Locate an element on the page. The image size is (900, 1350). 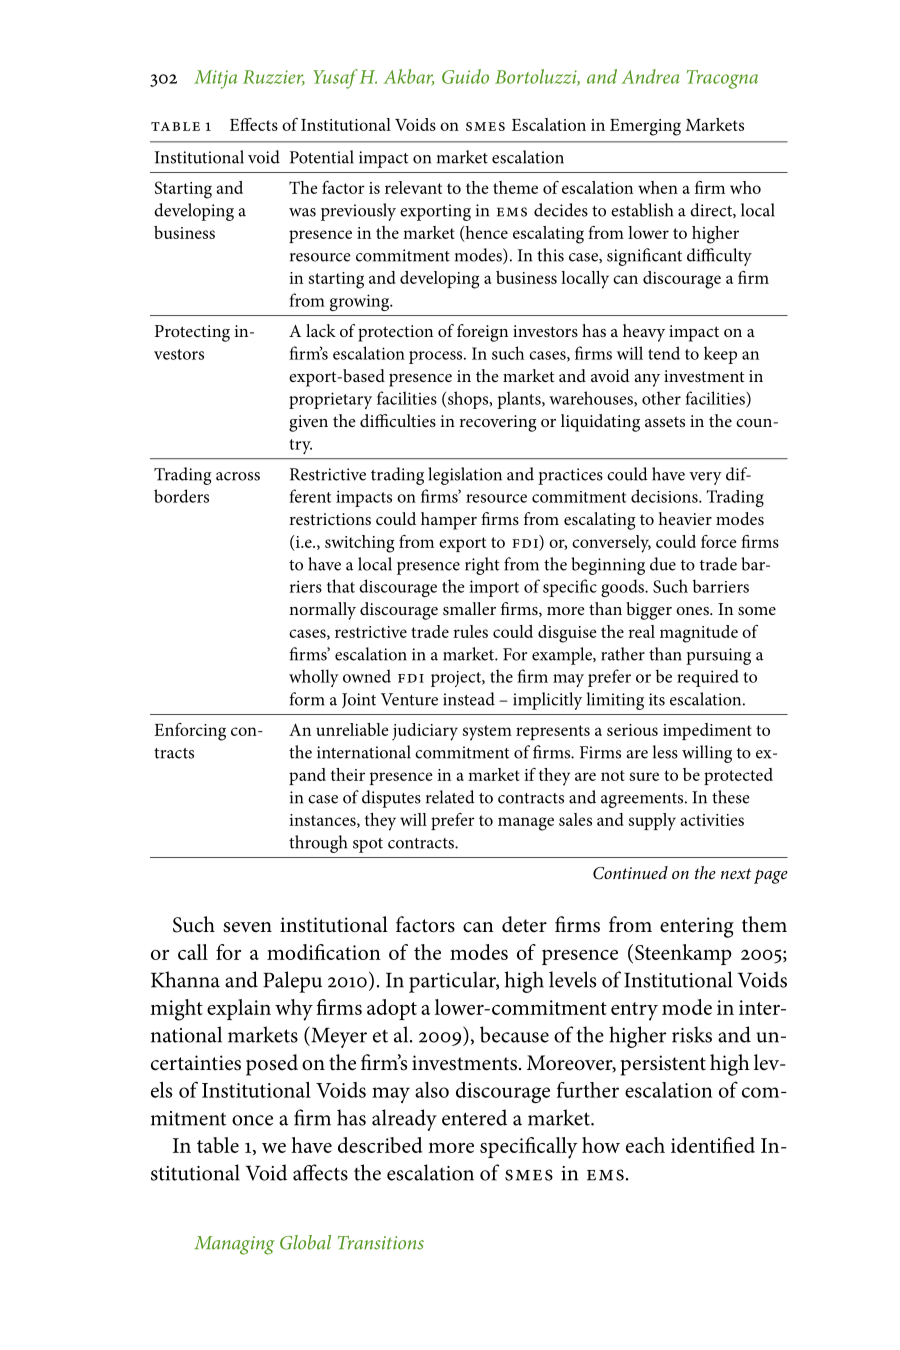
wholly is located at coordinates (314, 678).
